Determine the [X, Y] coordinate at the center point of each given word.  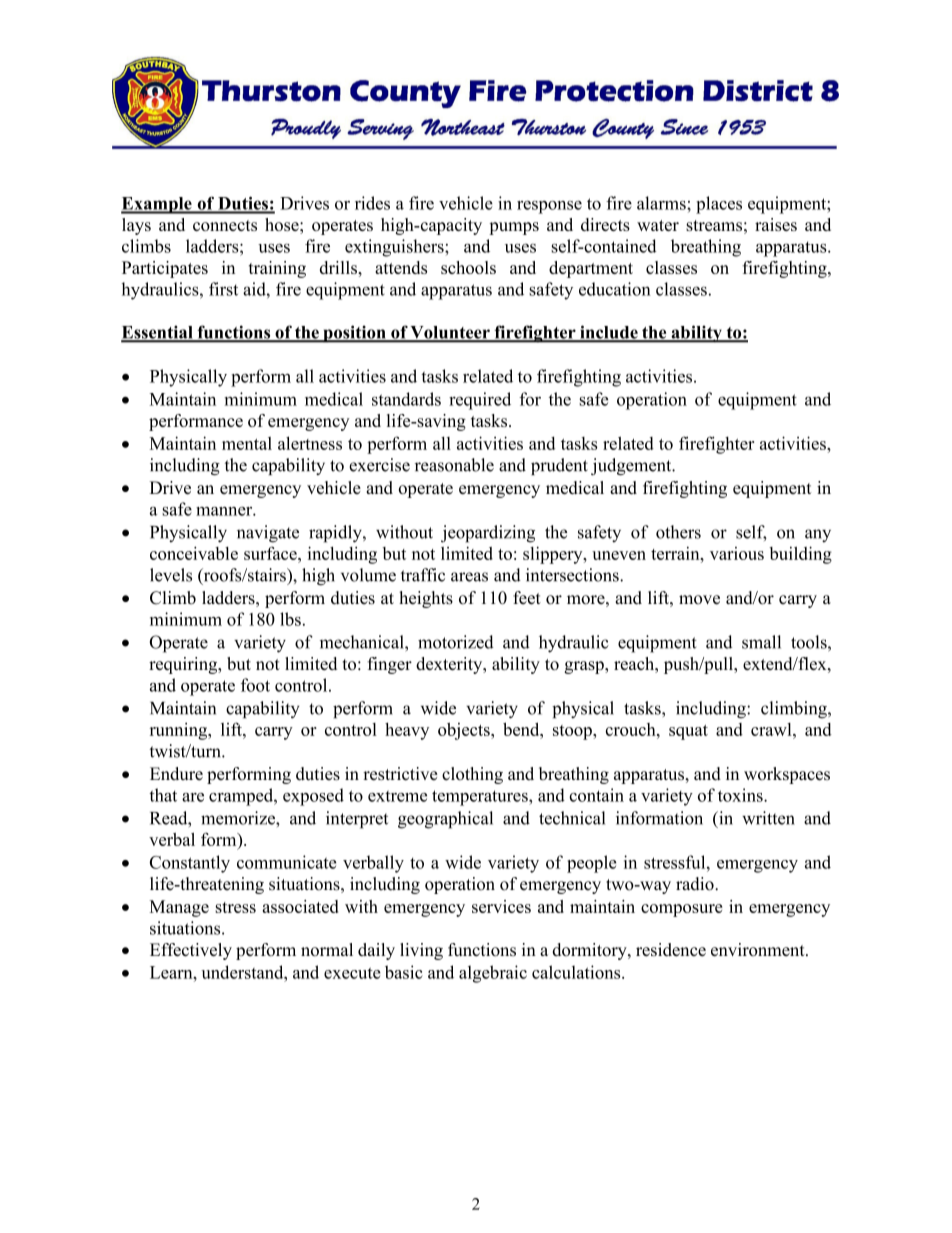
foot [255, 685]
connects [225, 225]
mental [247, 443]
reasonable [454, 465]
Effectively [191, 951]
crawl [772, 729]
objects [465, 731]
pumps [514, 228]
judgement [632, 466]
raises [776, 224]
